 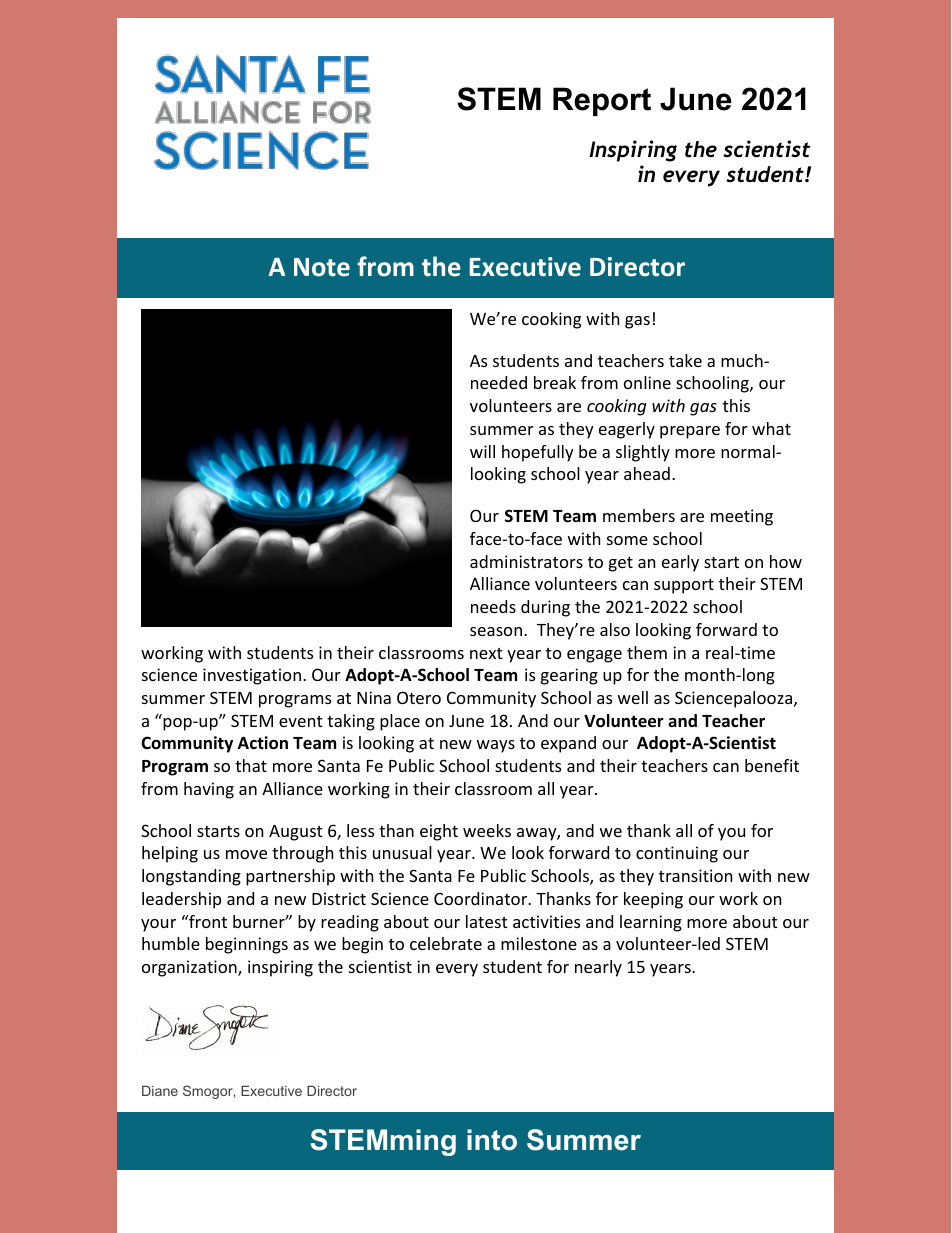 What do you see at coordinates (252, 676) in the page?
I see `investigation` at bounding box center [252, 676].
